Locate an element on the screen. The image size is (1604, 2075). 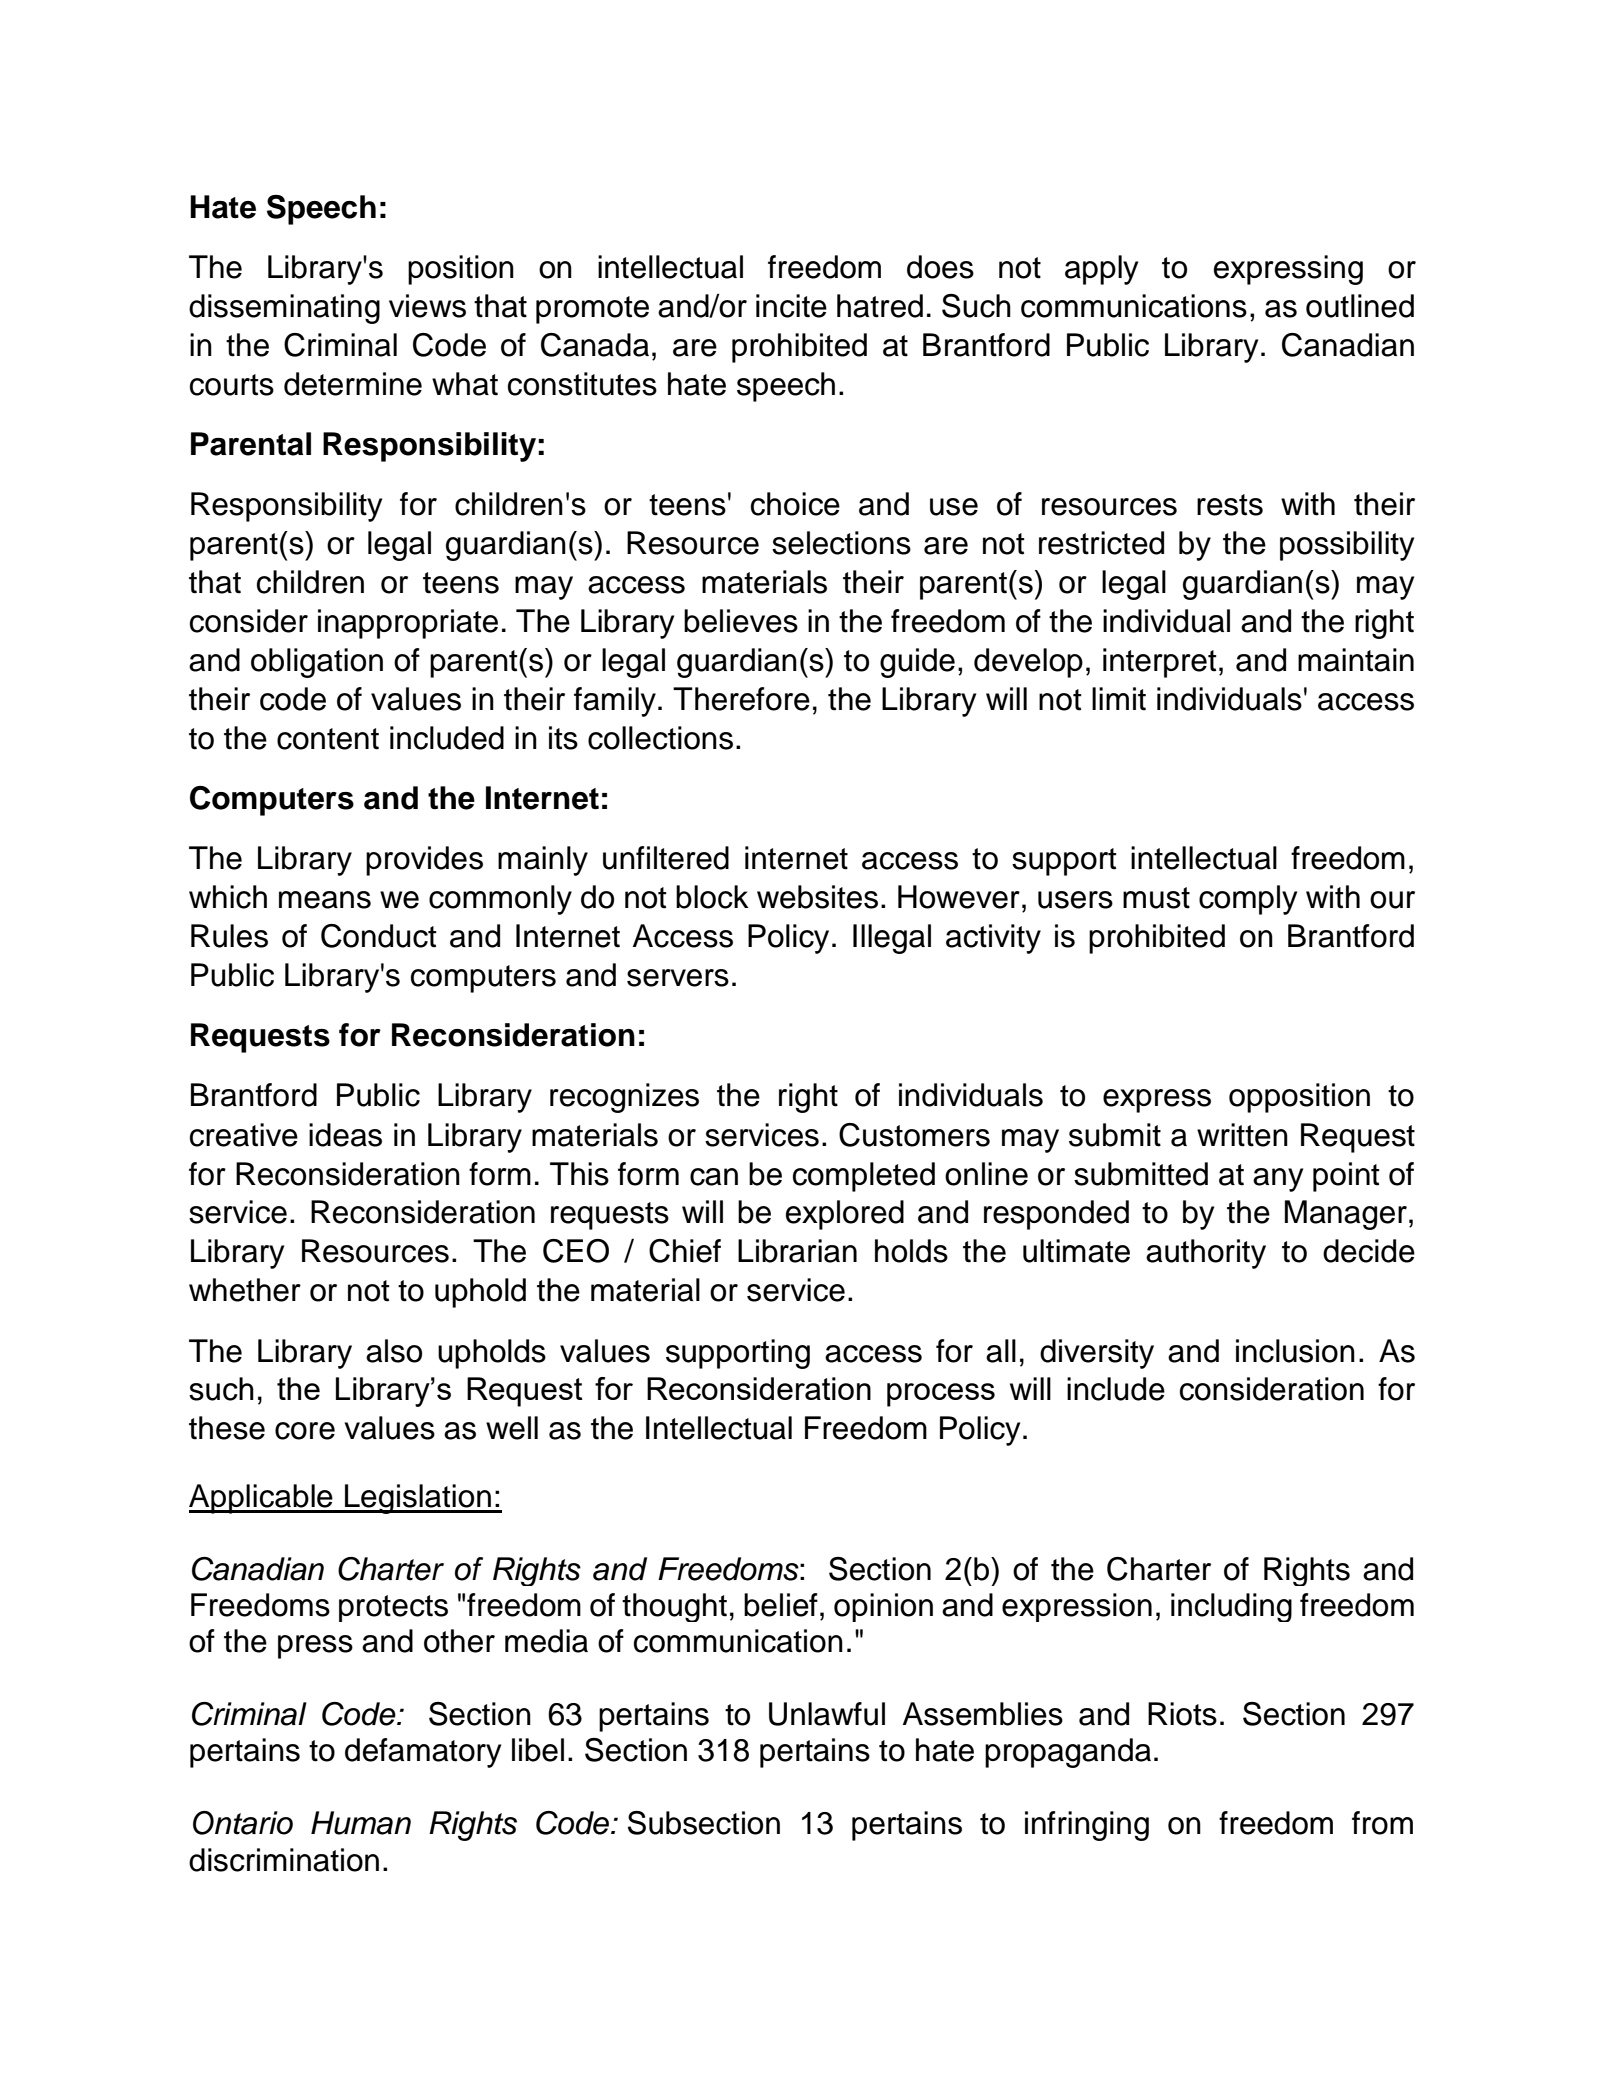
comply is located at coordinates (1248, 900).
